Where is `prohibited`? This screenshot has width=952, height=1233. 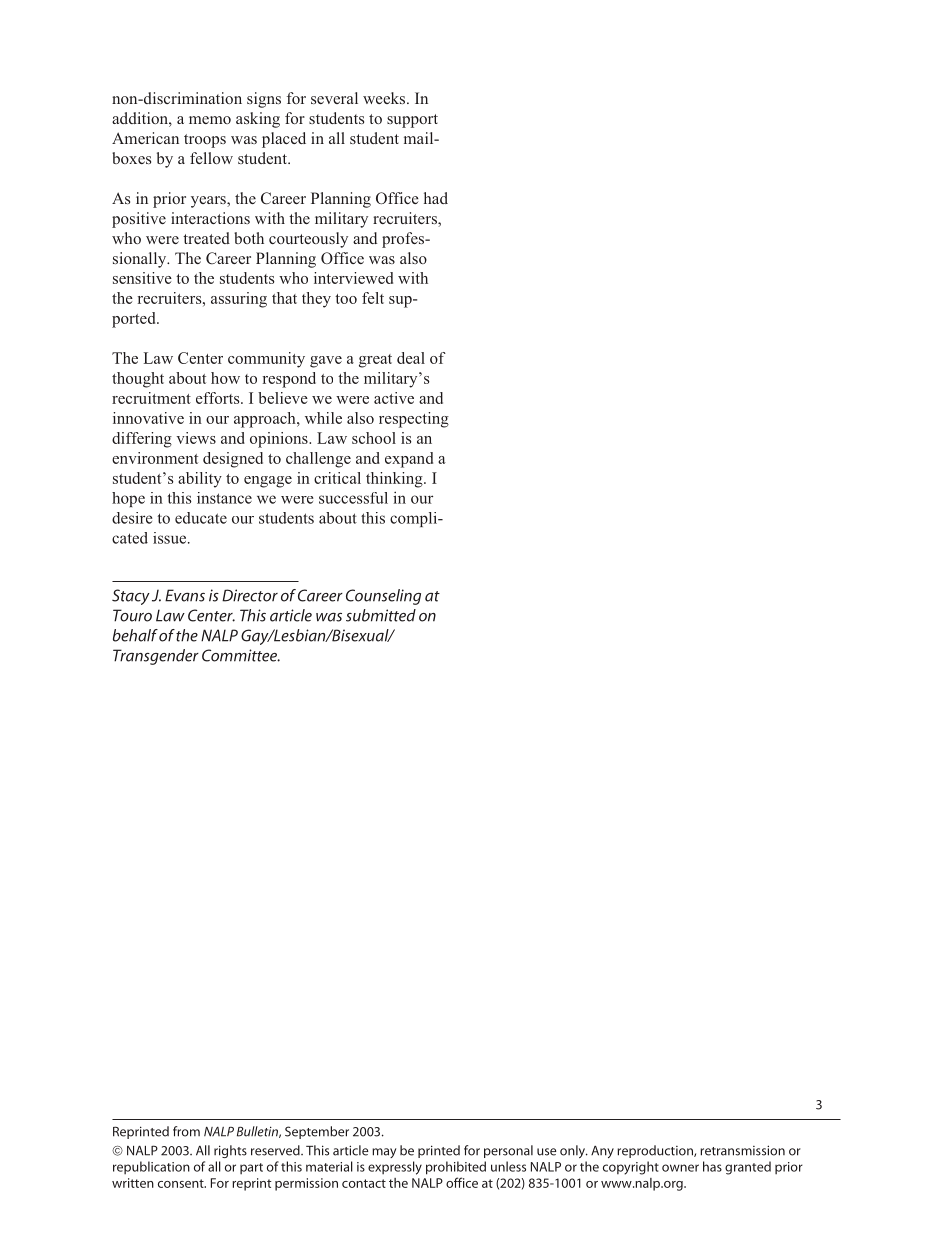 prohibited is located at coordinates (456, 1168).
